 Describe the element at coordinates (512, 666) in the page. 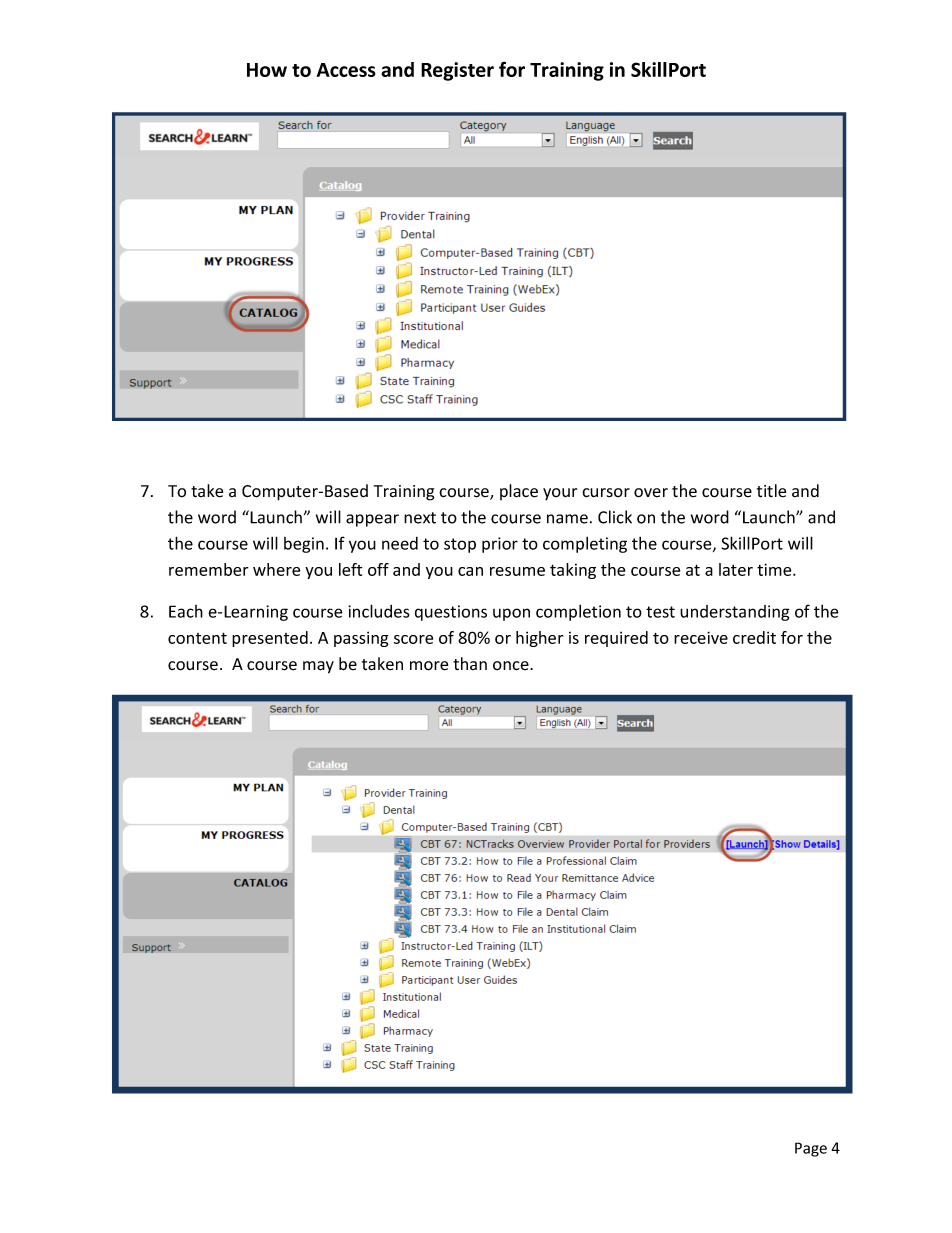

I see `once` at that location.
